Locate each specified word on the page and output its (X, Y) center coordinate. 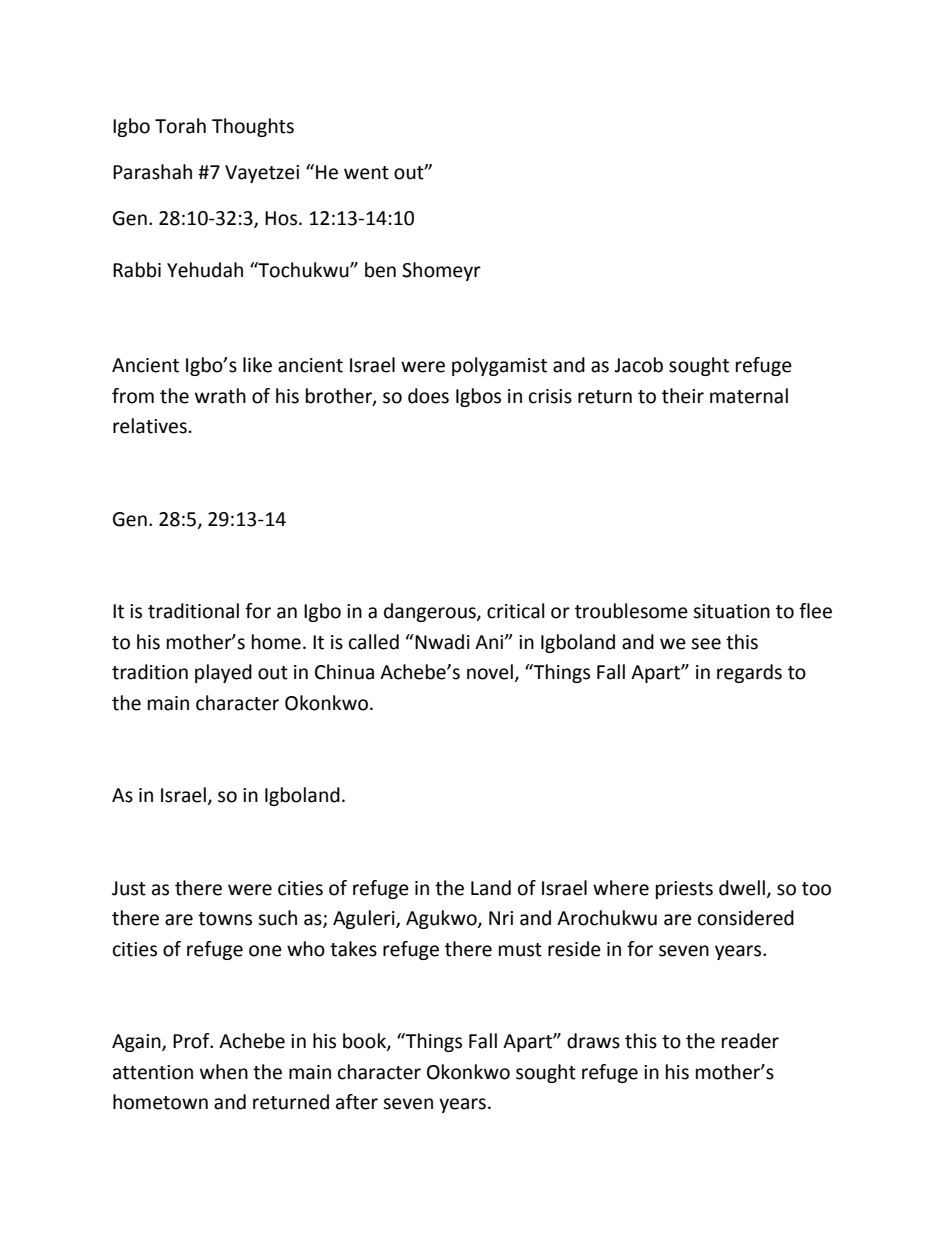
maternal (749, 396)
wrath (220, 396)
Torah (180, 126)
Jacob (638, 365)
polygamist (499, 366)
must (520, 950)
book (365, 1042)
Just (129, 888)
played (223, 673)
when (224, 1072)
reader (750, 1041)
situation (731, 611)
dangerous (431, 612)
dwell (742, 888)
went (366, 173)
